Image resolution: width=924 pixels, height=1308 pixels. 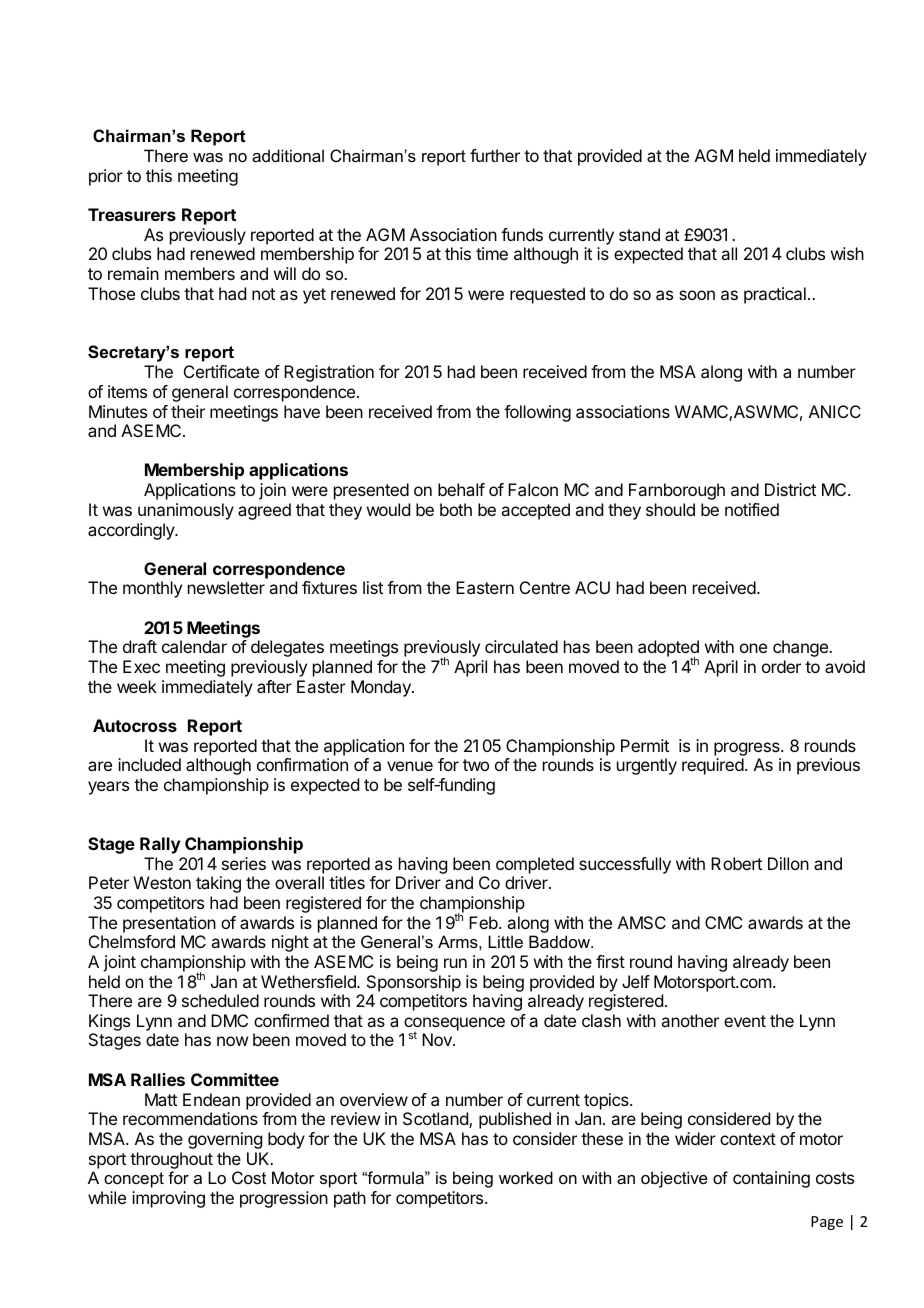 I want to click on their, so click(x=188, y=411).
